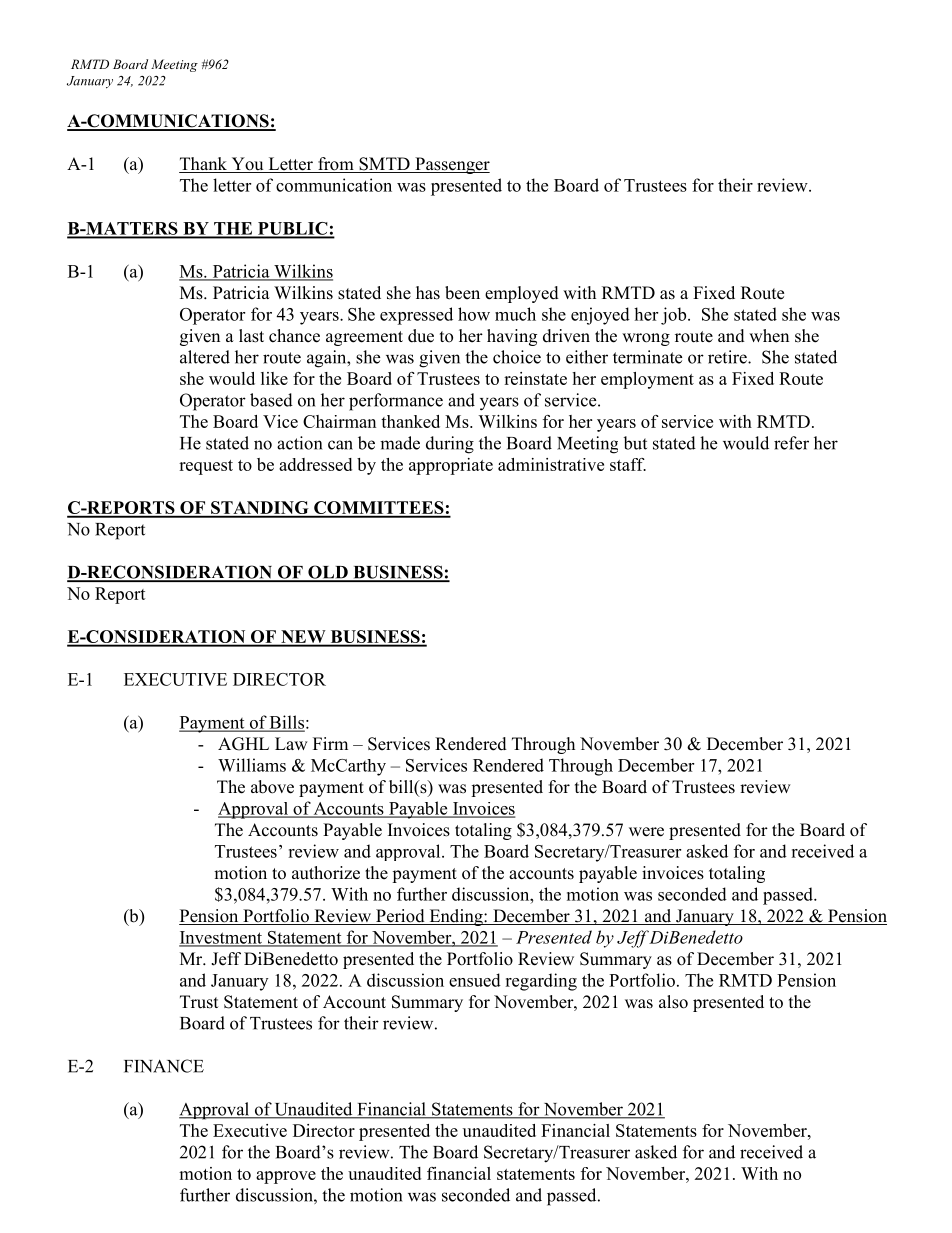 The image size is (952, 1233). Describe the element at coordinates (286, 1177) in the screenshot. I see `approve` at that location.
